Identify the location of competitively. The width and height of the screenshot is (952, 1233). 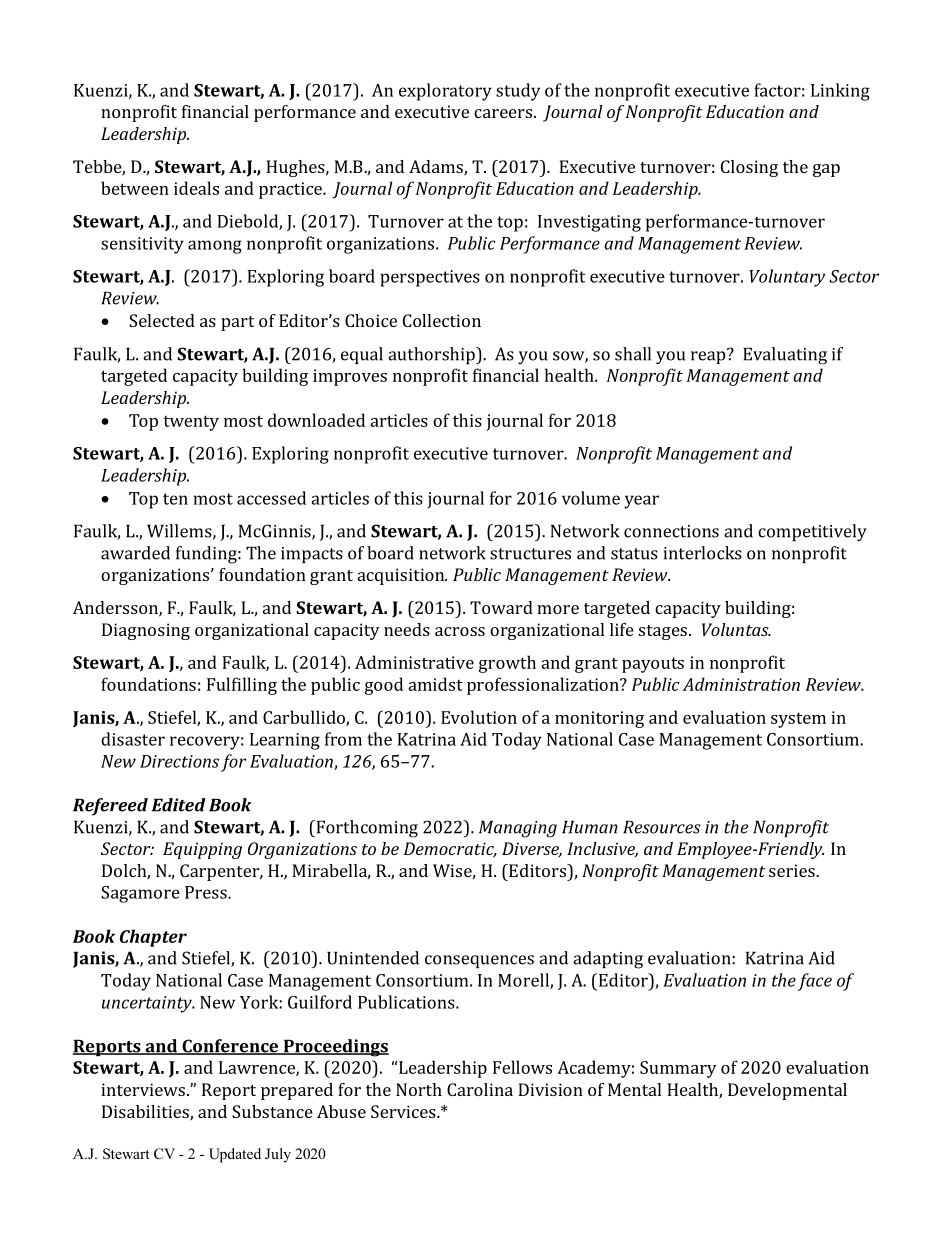
(812, 533).
